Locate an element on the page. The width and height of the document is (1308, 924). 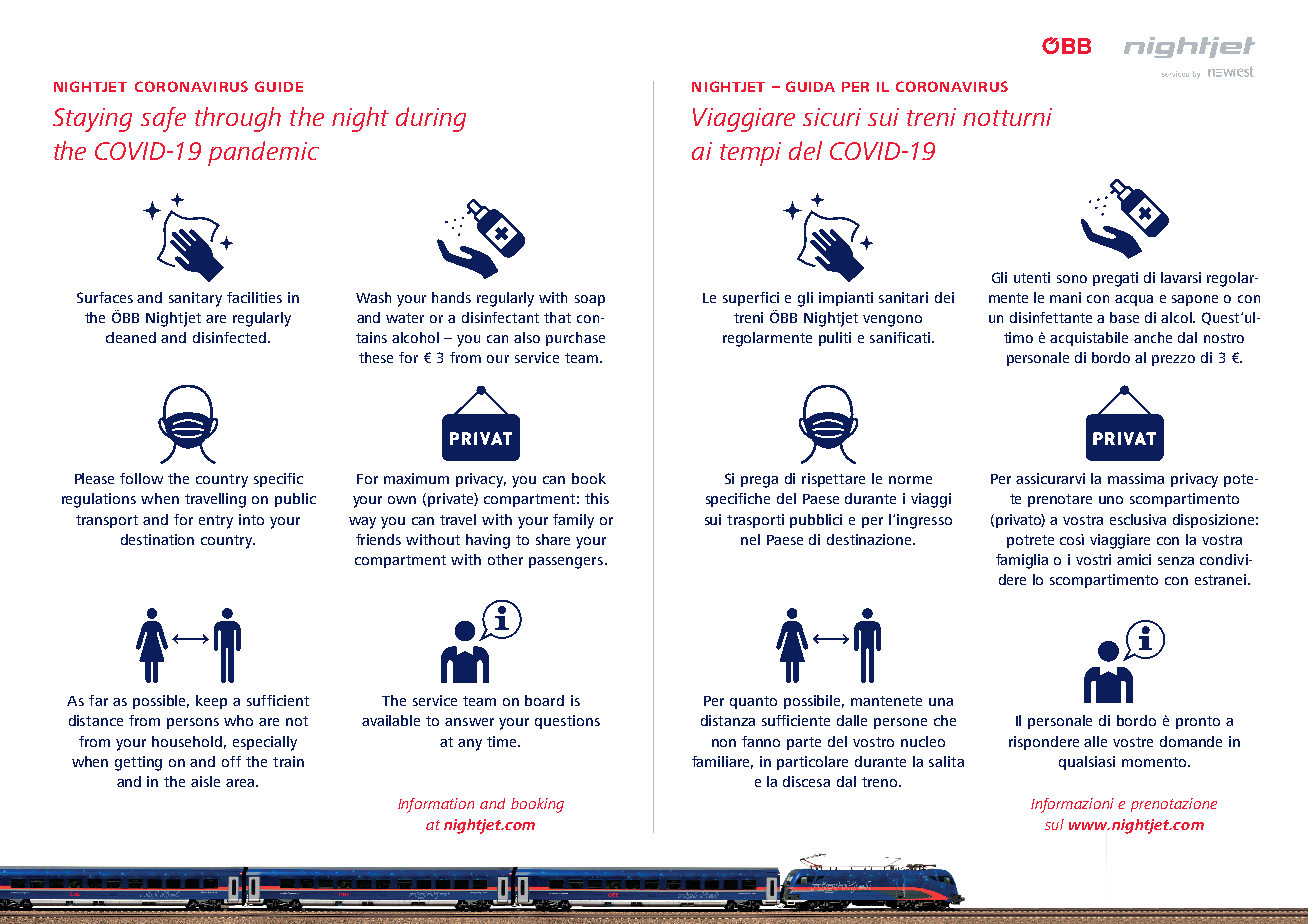
anche is located at coordinates (1153, 337).
